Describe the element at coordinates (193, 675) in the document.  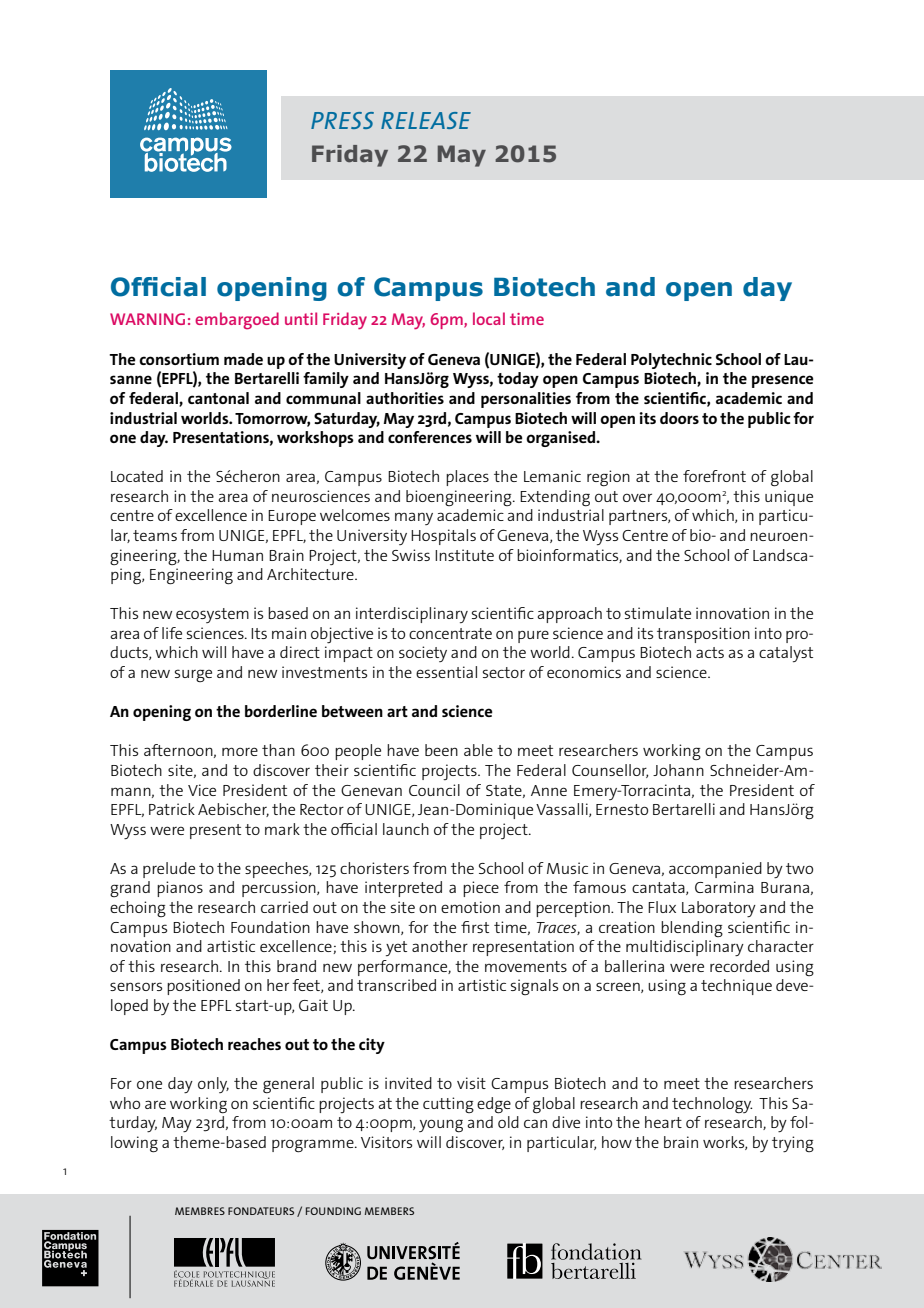
I see `surge` at that location.
